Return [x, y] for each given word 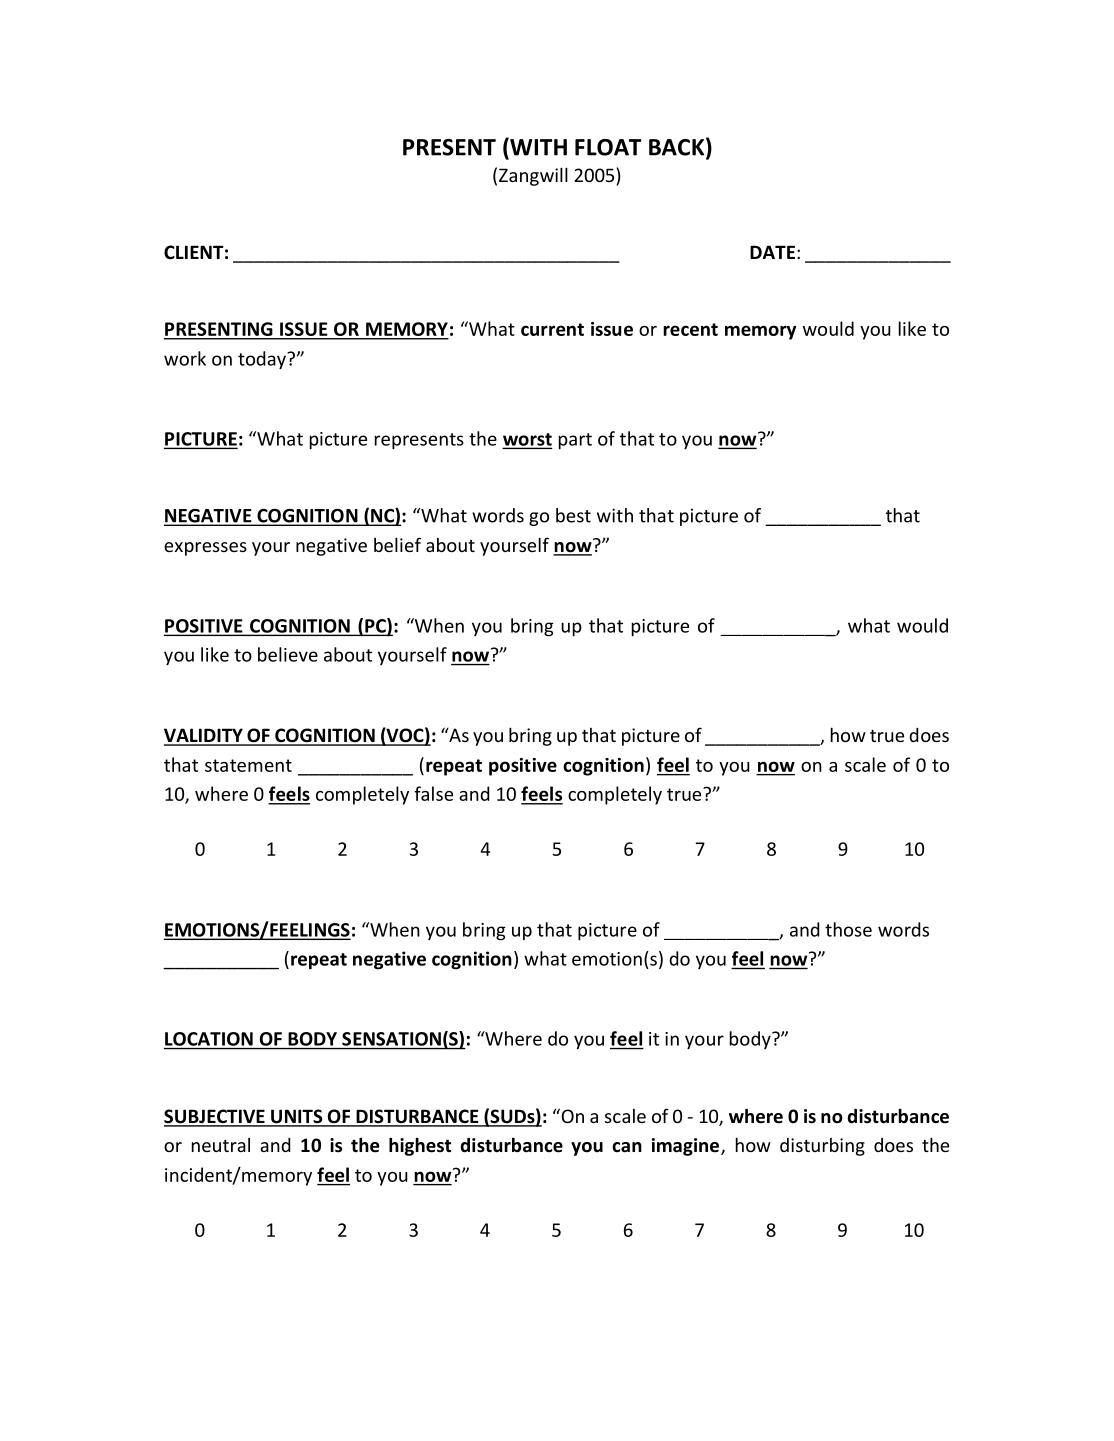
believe [288, 654]
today [263, 360]
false [433, 793]
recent [690, 329]
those [848, 929]
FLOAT [608, 147]
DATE [772, 252]
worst [527, 440]
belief [397, 544]
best [573, 515]
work [185, 358]
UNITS [297, 1117]
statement [248, 765]
